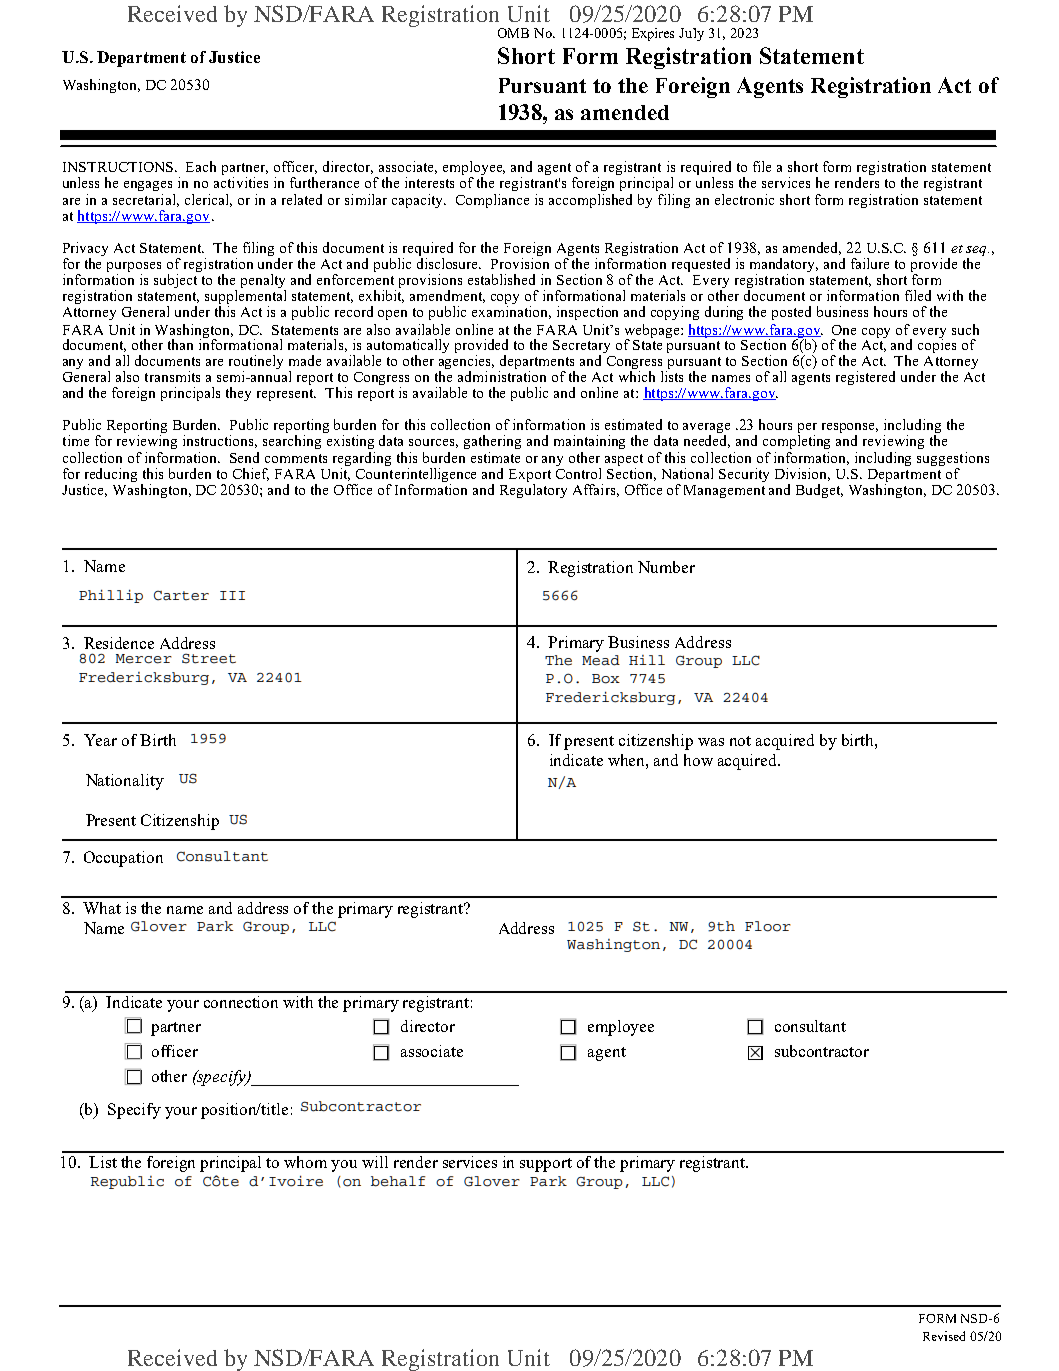  Describe the element at coordinates (201, 166) in the screenshot. I see `Each` at that location.
